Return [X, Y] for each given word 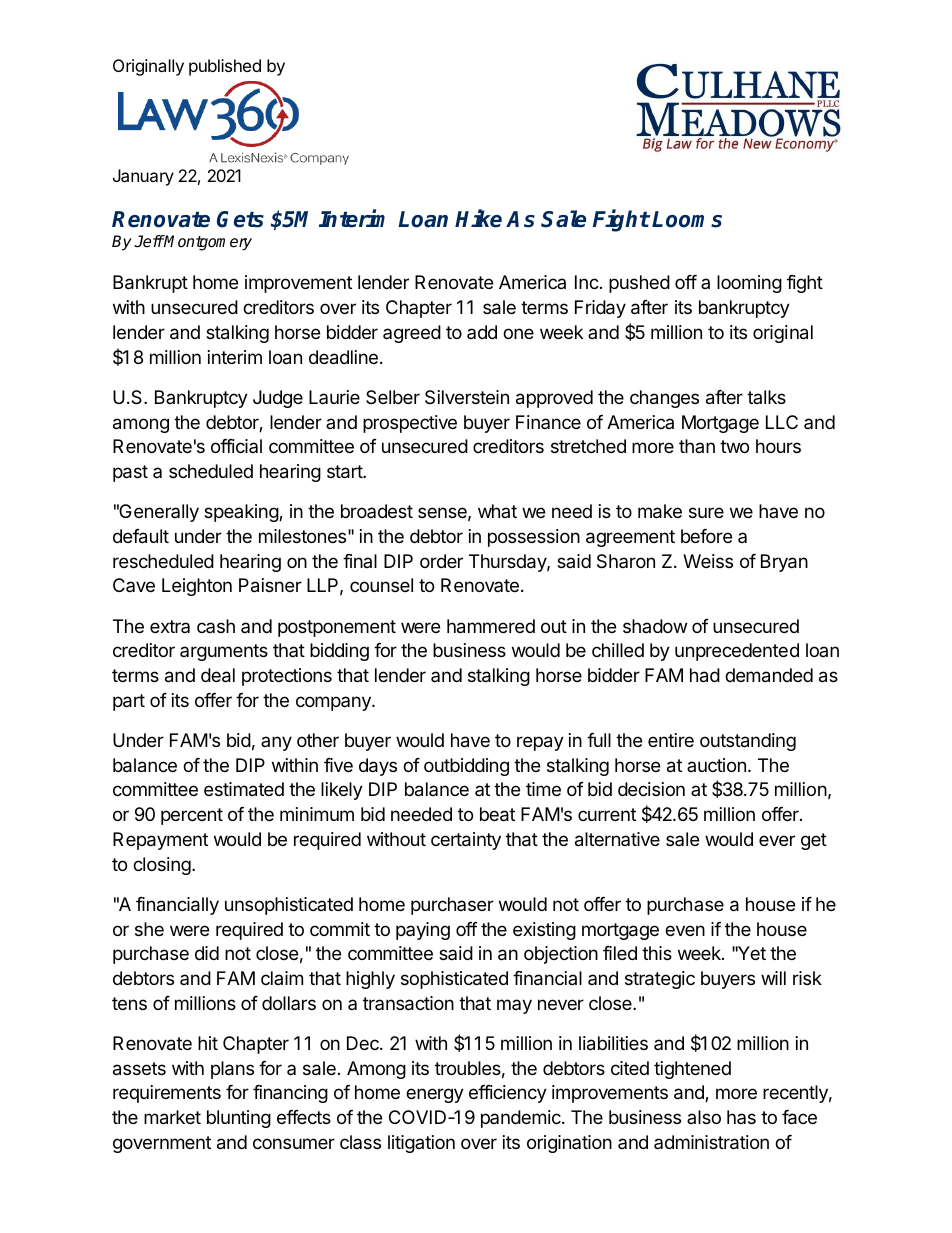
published [225, 67]
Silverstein [467, 397]
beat [497, 814]
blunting [239, 1119]
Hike [478, 219]
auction [716, 765]
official [236, 446]
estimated [244, 789]
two [734, 446]
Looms [687, 219]
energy [435, 1095]
